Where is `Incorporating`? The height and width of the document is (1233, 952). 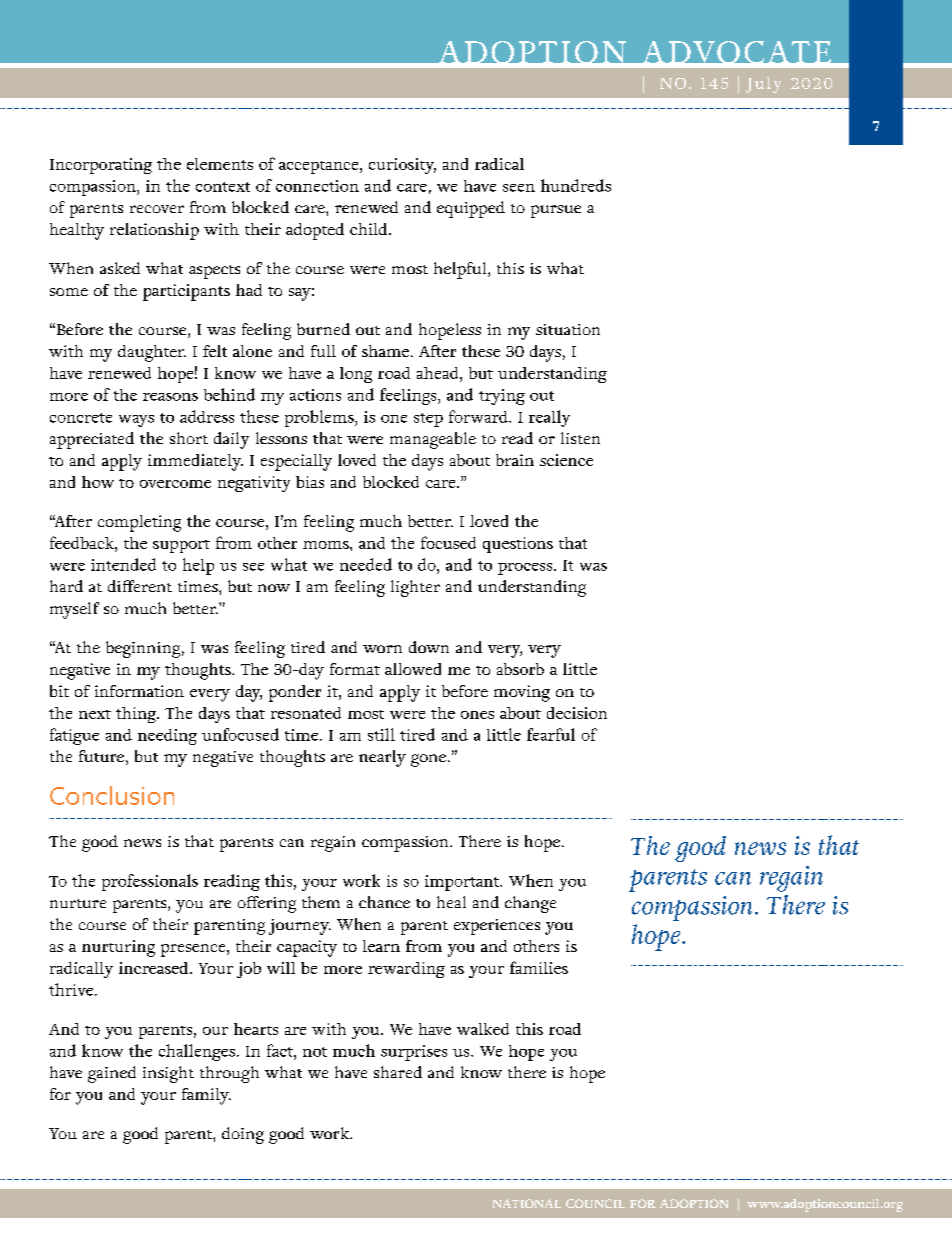 Incorporating is located at coordinates (101, 166).
